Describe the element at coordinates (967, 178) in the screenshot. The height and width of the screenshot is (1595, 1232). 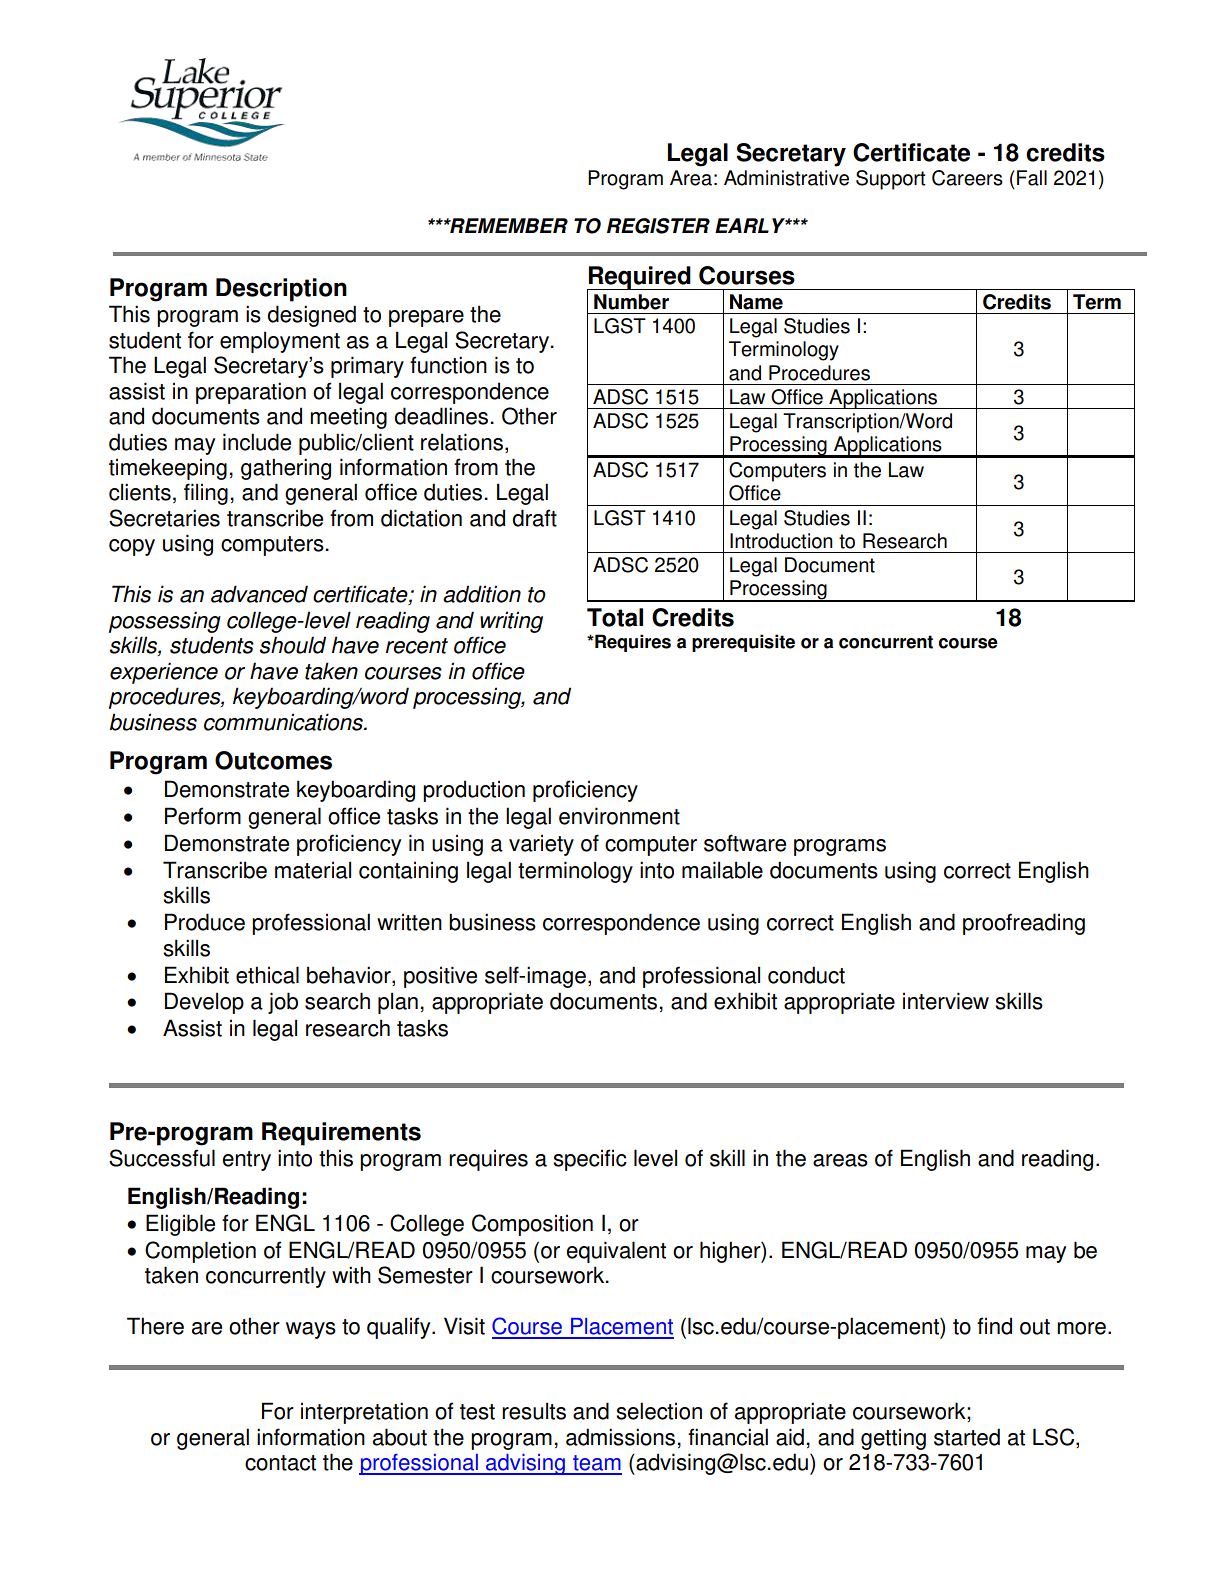
I see `Careers` at that location.
